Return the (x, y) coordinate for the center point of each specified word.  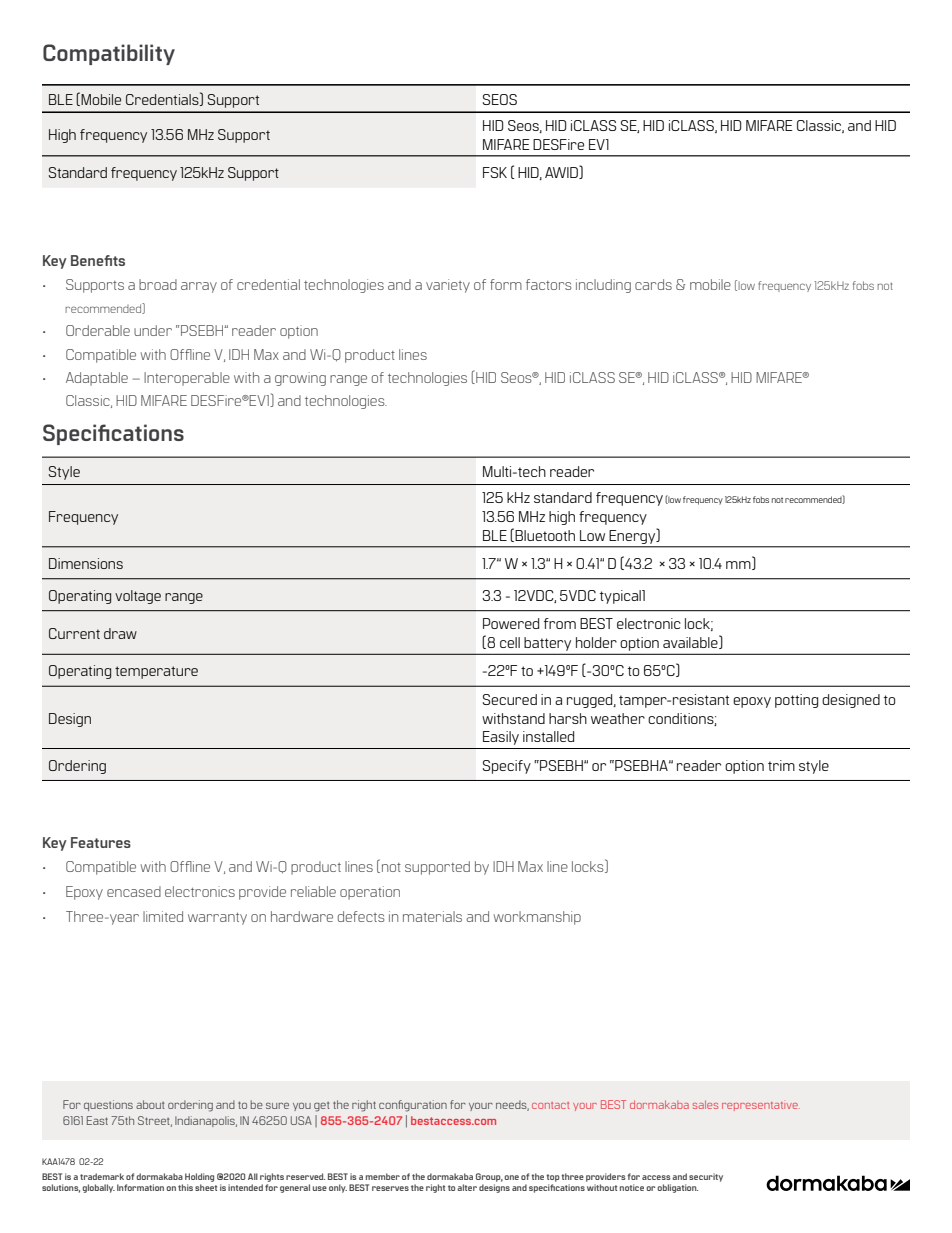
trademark (102, 1176)
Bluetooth (545, 535)
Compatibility (109, 54)
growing (300, 379)
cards (653, 284)
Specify (506, 767)
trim (781, 765)
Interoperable (187, 379)
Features (101, 842)
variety (448, 286)
